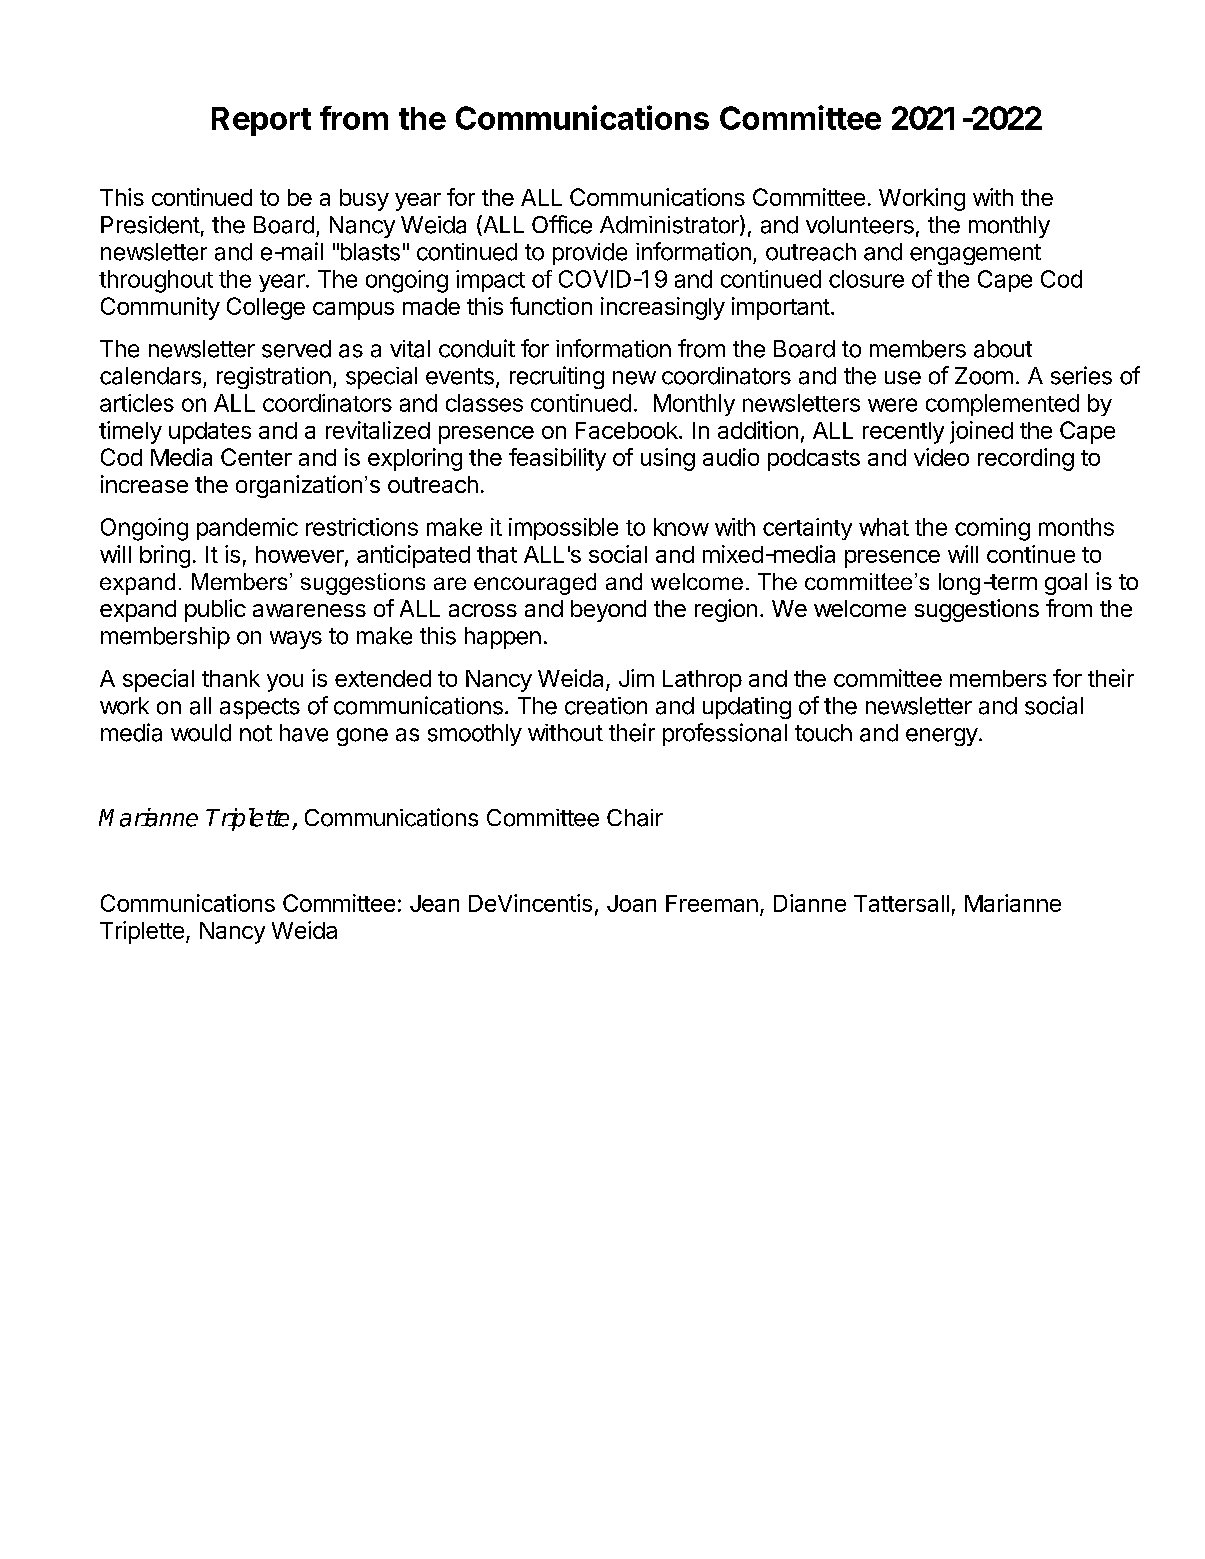 This screenshot has width=1205, height=1559. What do you see at coordinates (810, 903) in the screenshot?
I see `Dianne` at bounding box center [810, 903].
